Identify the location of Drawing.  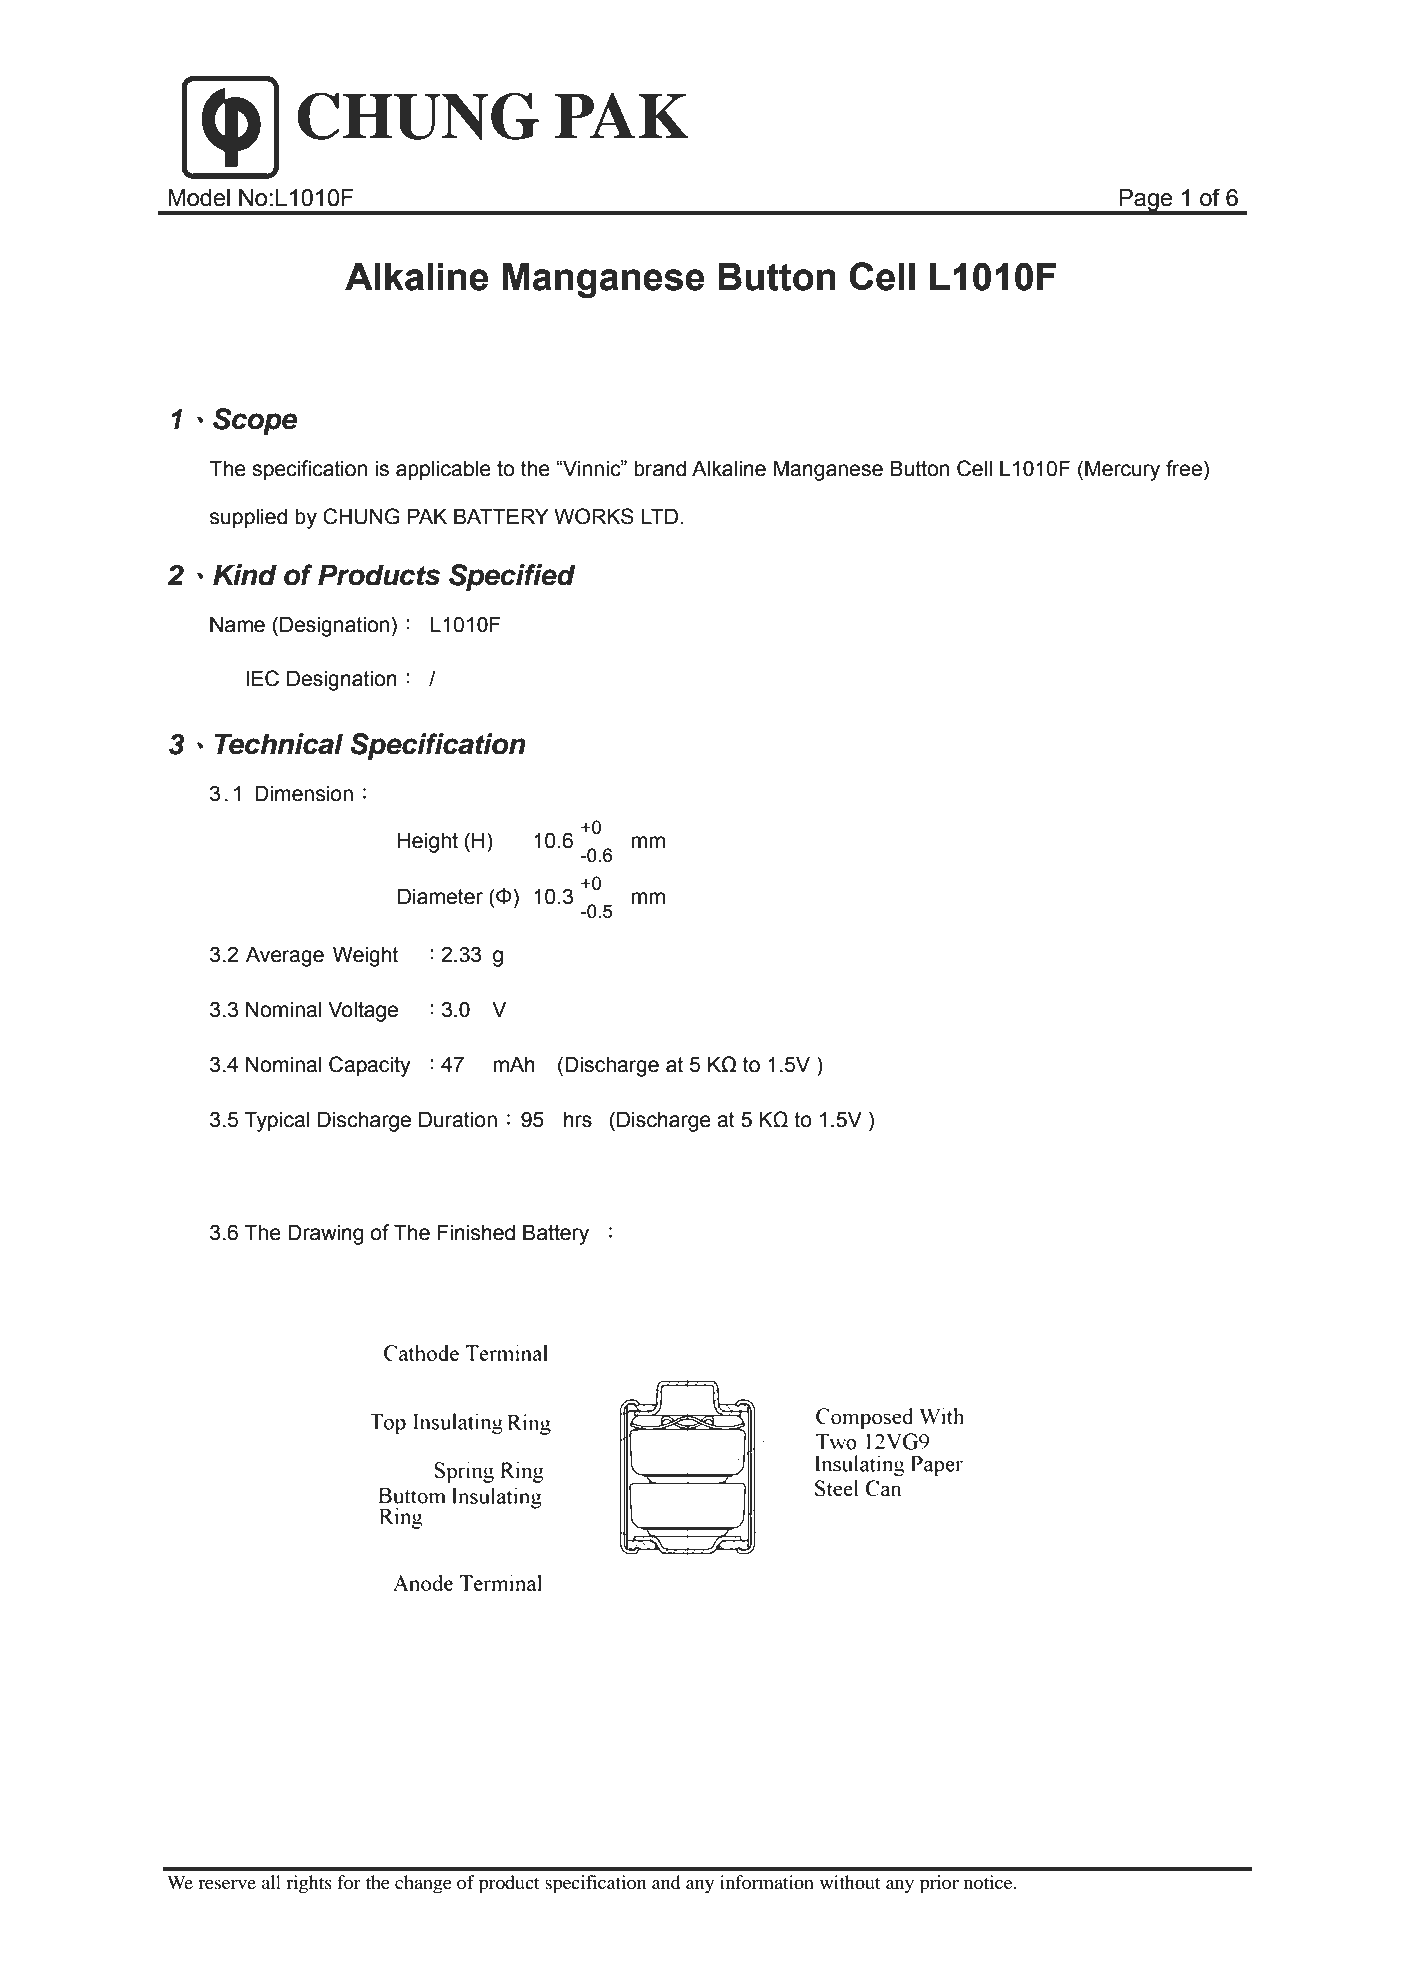
(325, 1234).
